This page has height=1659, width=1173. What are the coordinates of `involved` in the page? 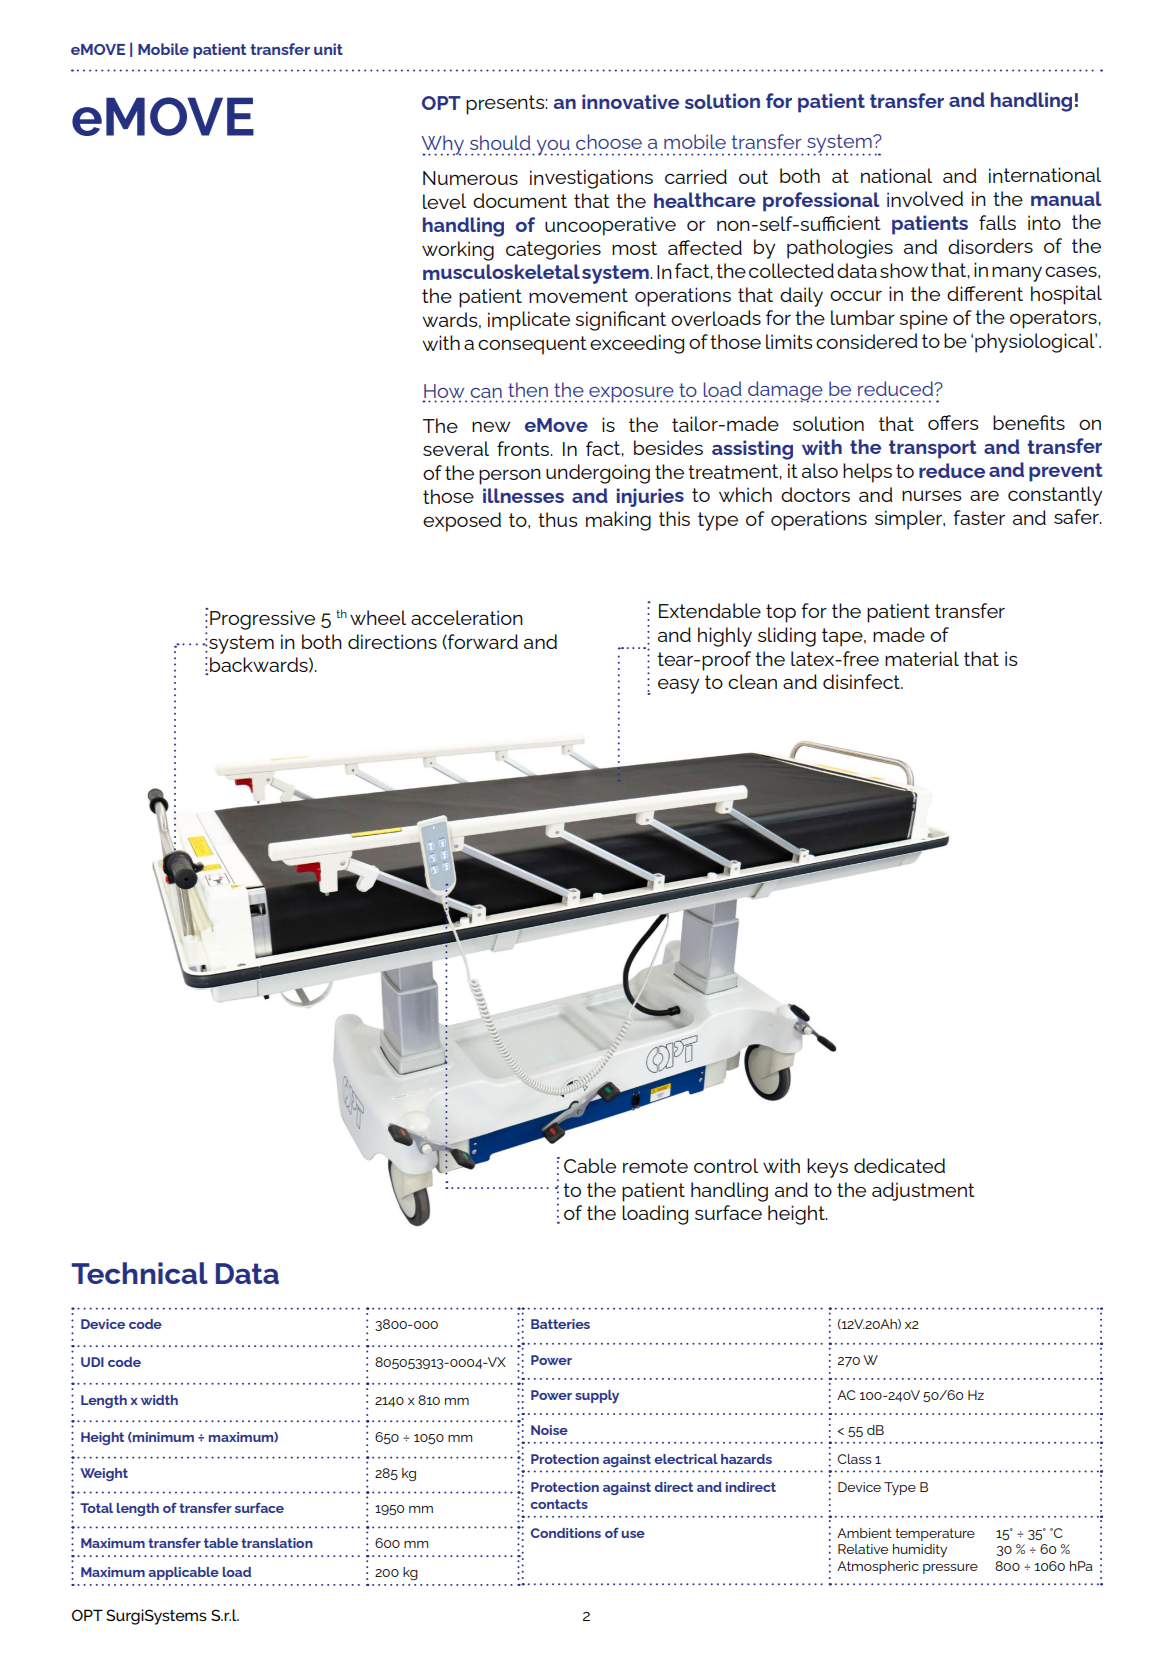 It's located at (925, 199).
